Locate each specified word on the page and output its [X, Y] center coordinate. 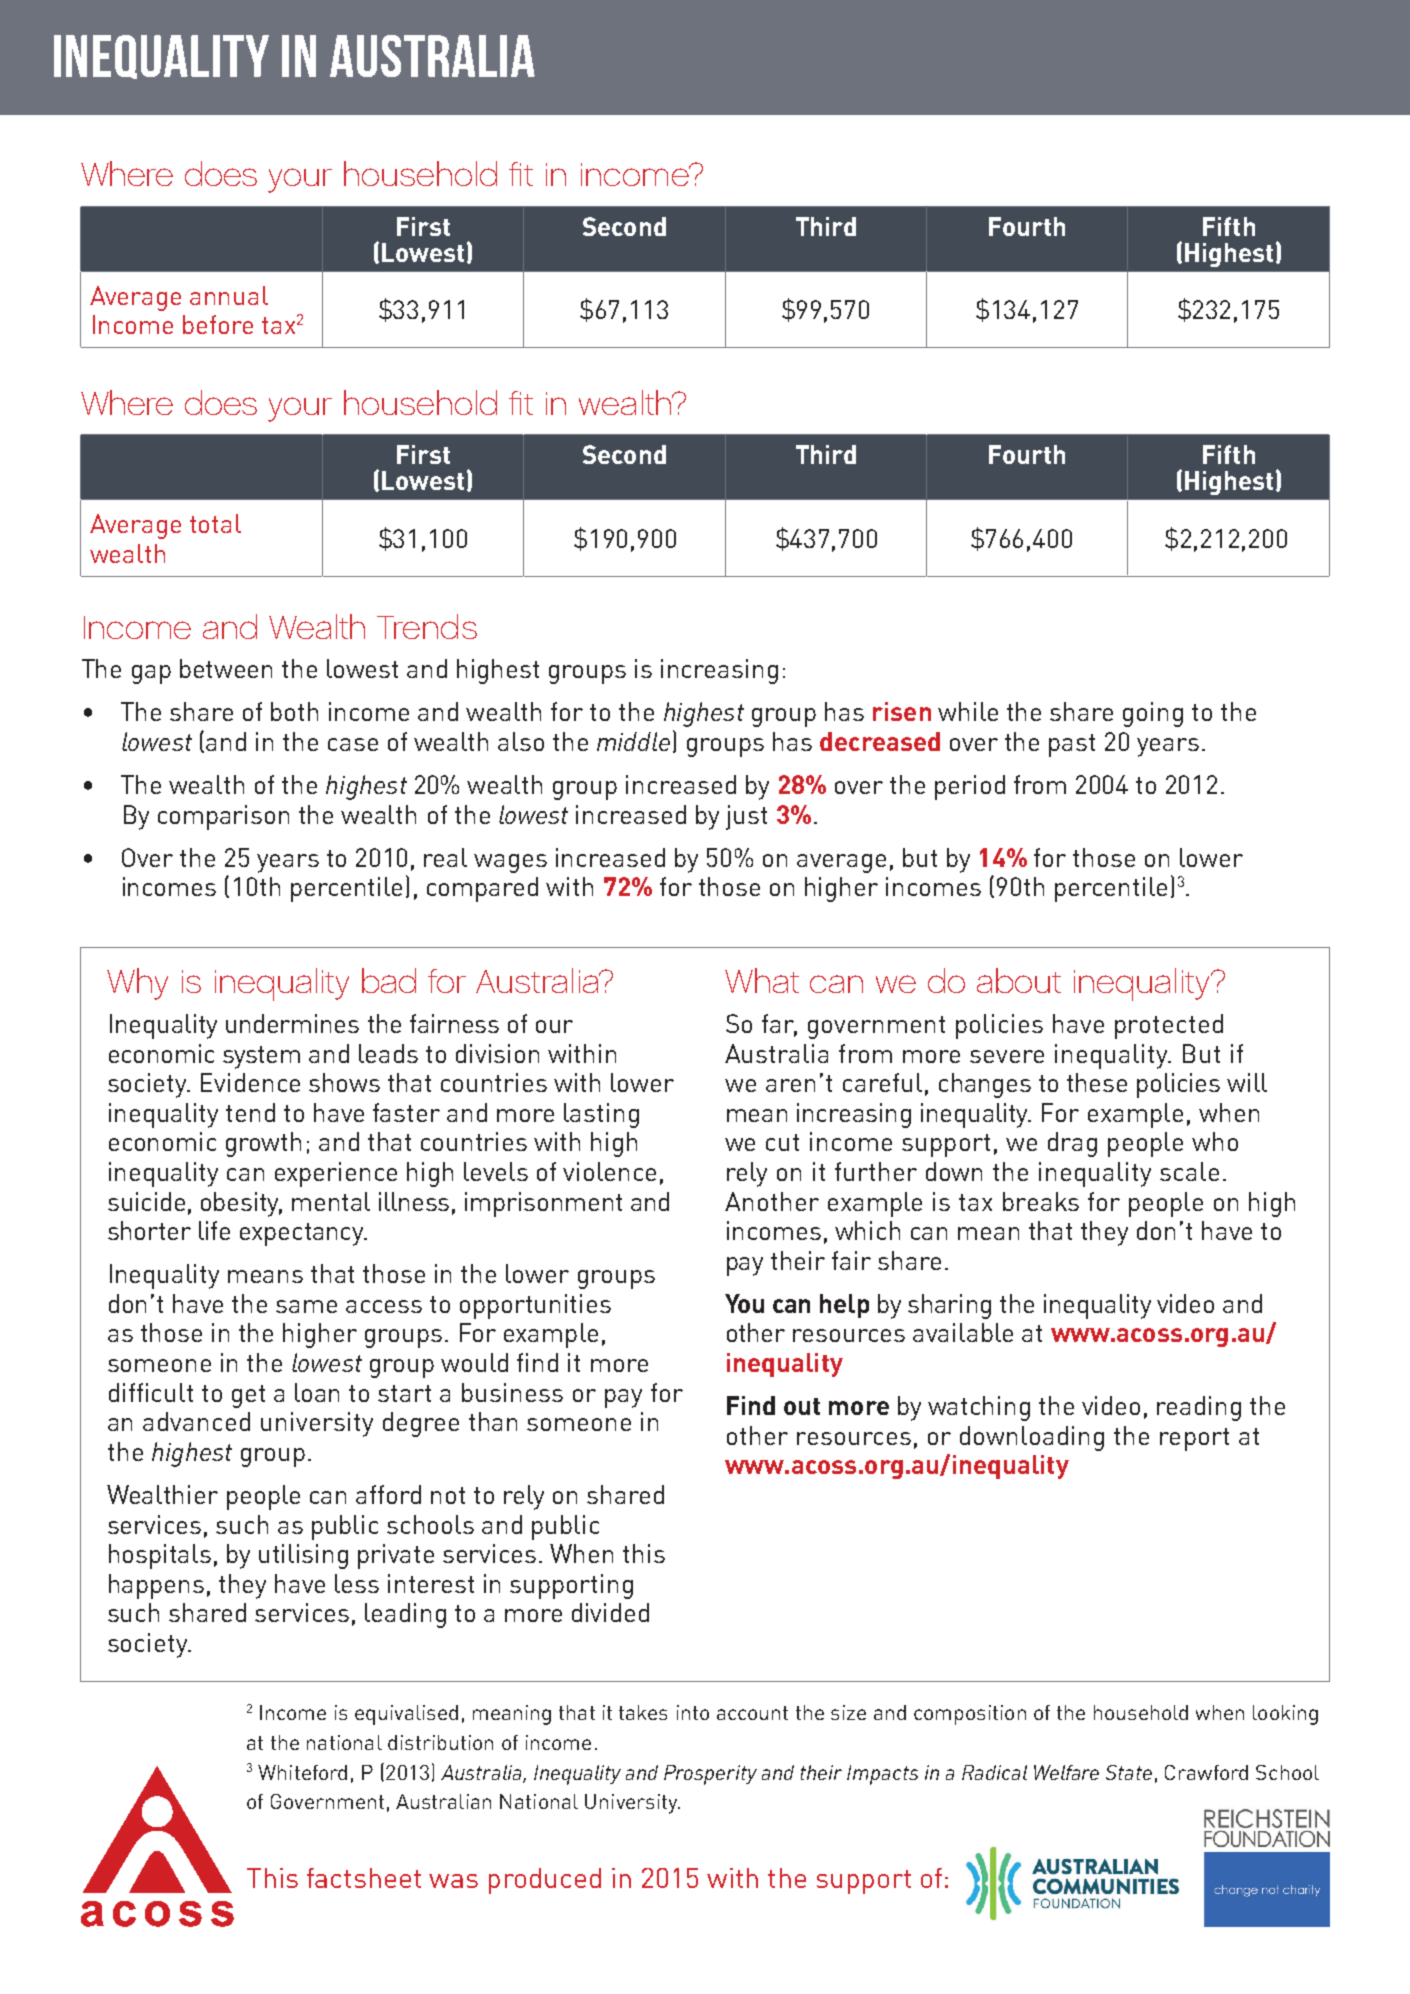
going [1153, 714]
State [1129, 1772]
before [218, 324]
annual [229, 295]
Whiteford [302, 1772]
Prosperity [710, 1775]
